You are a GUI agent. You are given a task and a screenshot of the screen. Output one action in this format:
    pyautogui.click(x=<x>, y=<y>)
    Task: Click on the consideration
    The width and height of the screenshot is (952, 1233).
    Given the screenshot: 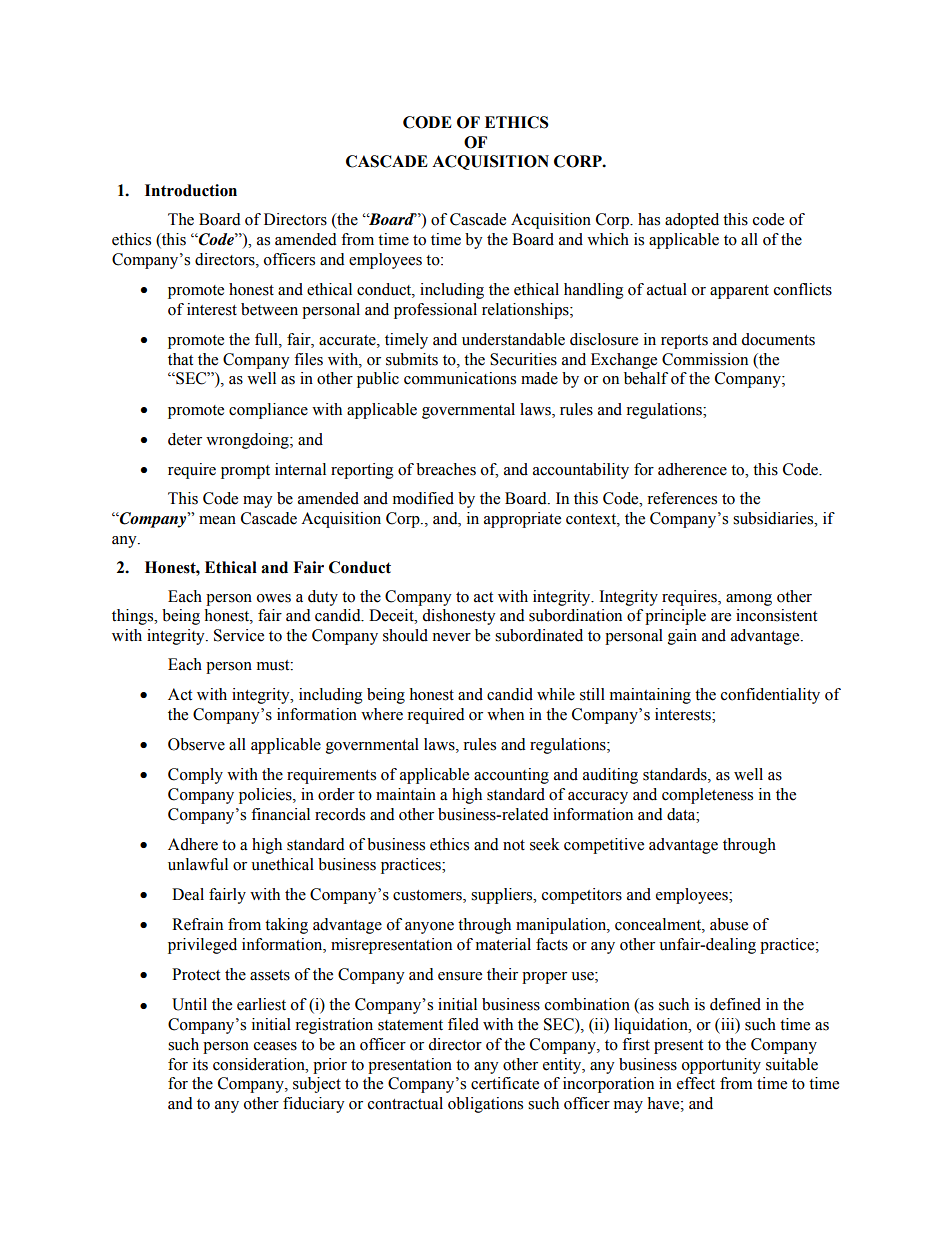 What is the action you would take?
    pyautogui.click(x=260, y=1064)
